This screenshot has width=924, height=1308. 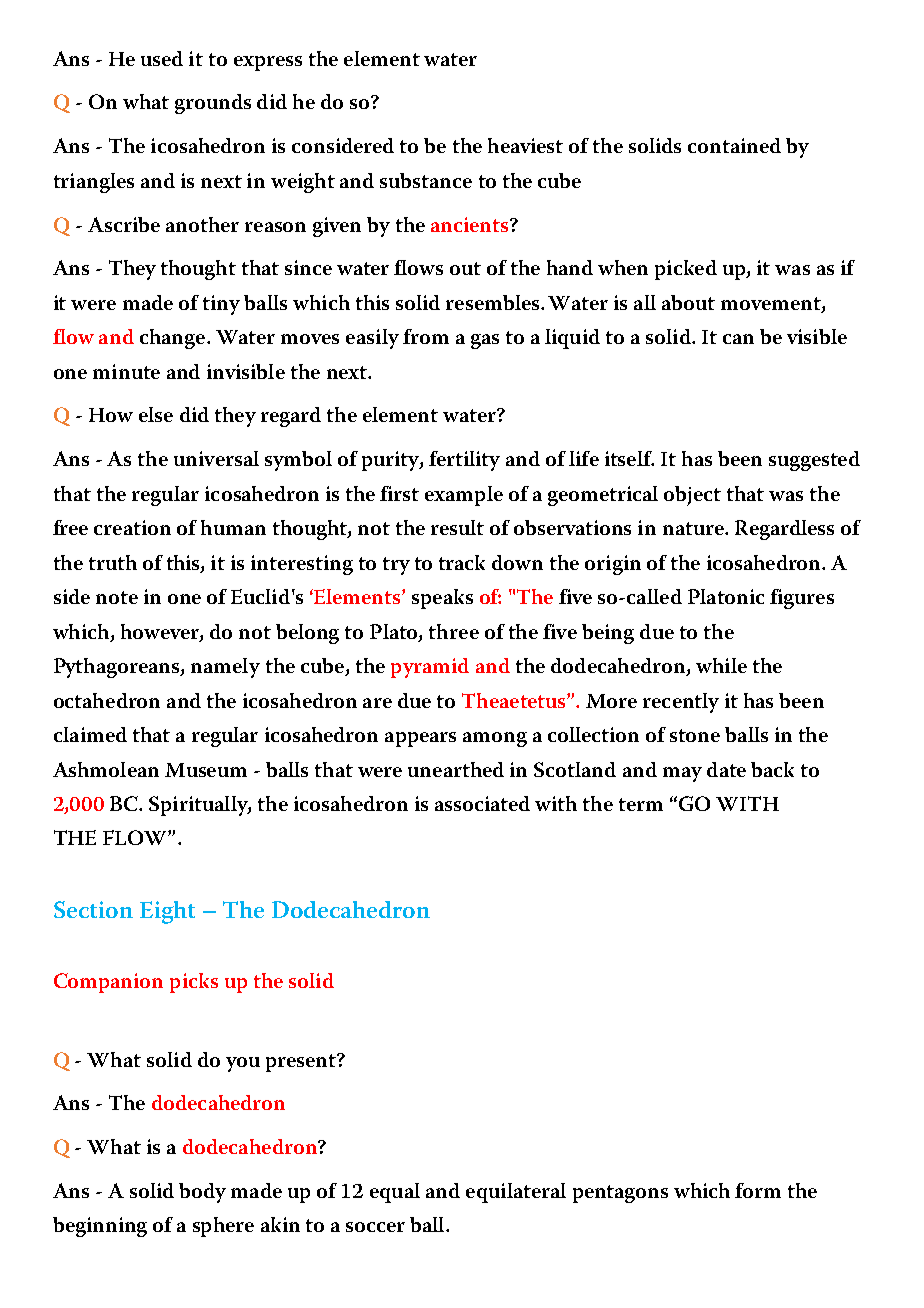 What do you see at coordinates (426, 336) in the screenshot?
I see `from` at bounding box center [426, 336].
